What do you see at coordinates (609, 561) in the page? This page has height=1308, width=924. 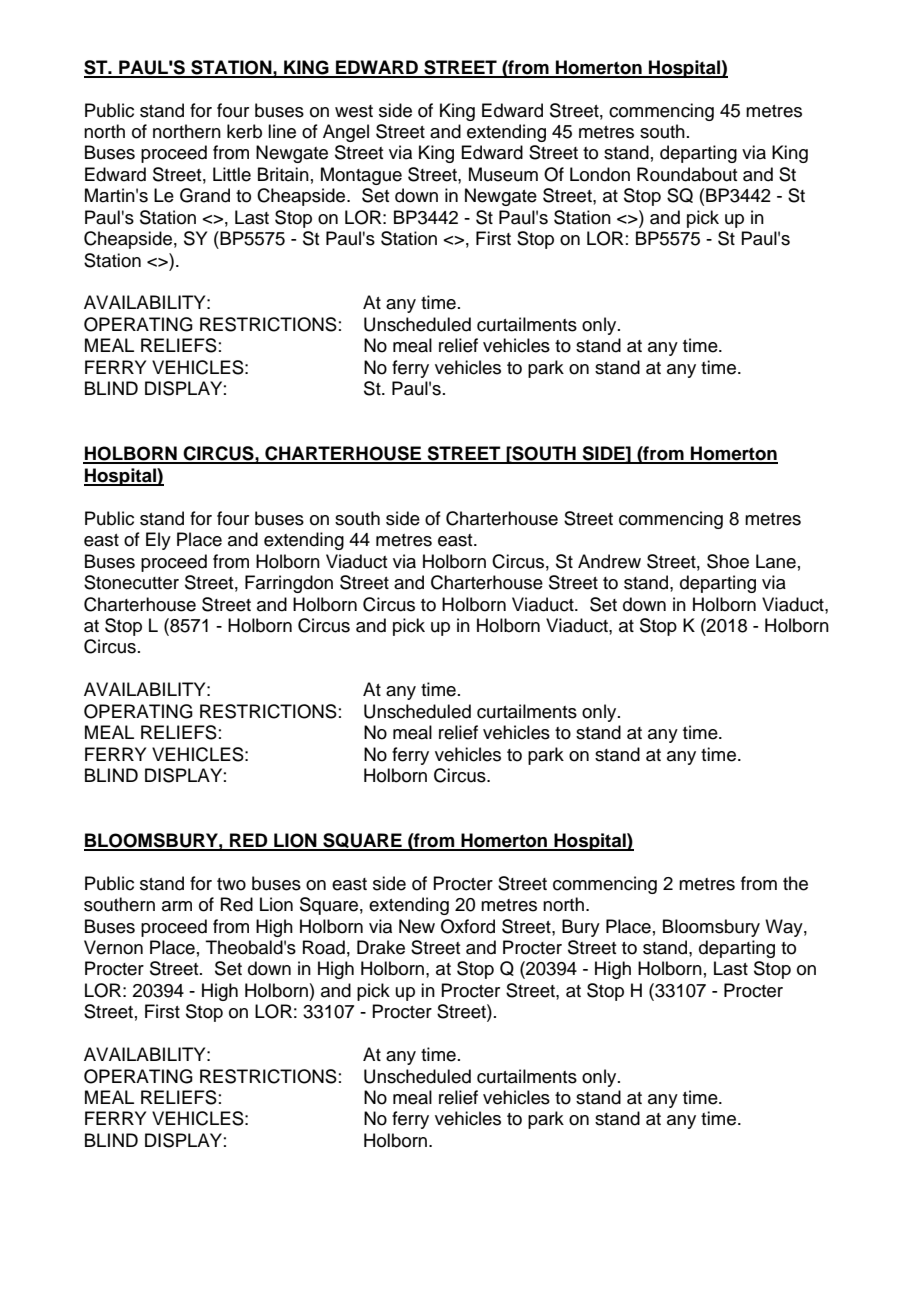 I see `Andrew` at bounding box center [609, 561].
